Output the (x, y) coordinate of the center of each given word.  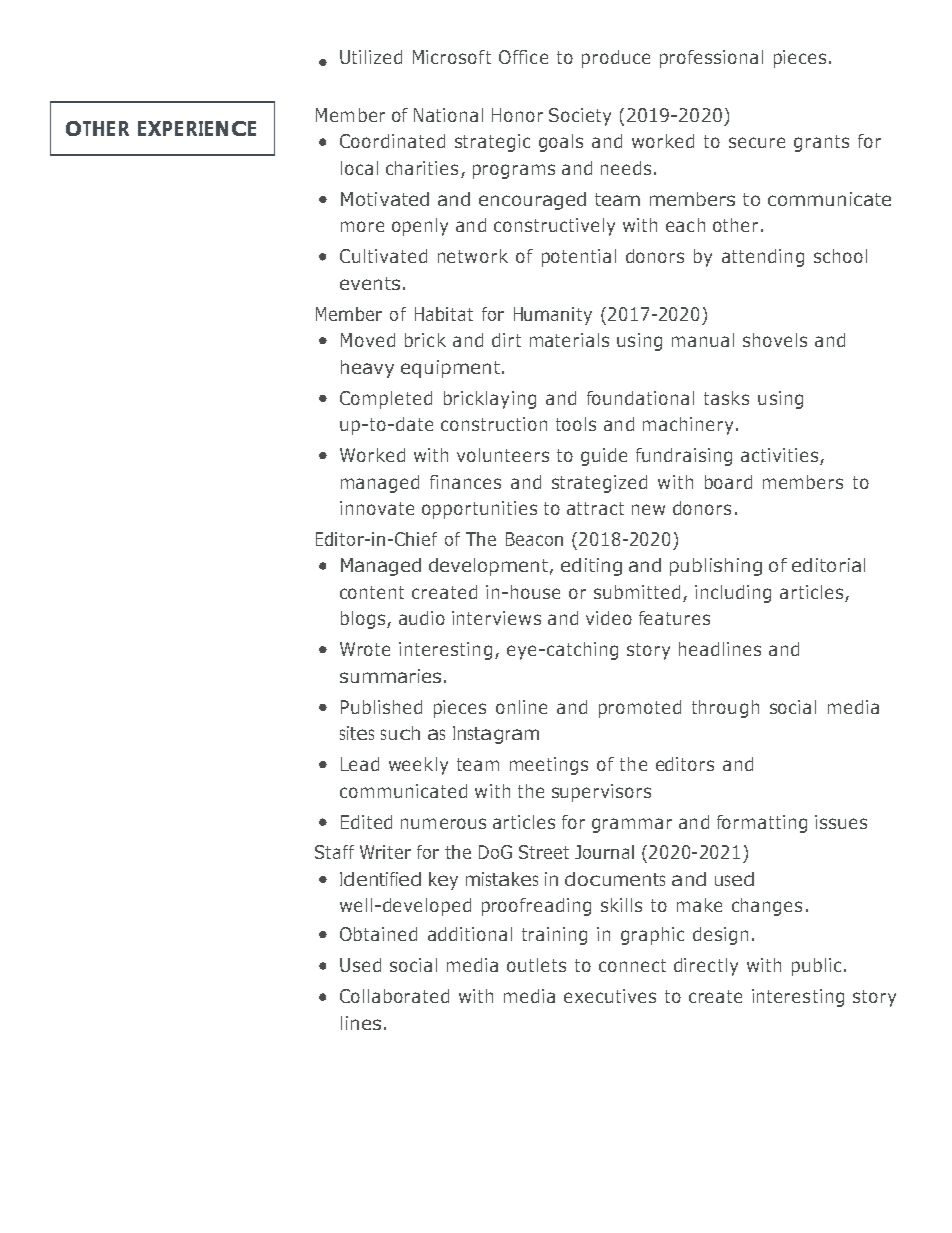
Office (523, 57)
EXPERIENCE (197, 128)
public (816, 967)
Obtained (378, 934)
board (728, 482)
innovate (377, 508)
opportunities (479, 510)
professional (711, 59)
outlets (536, 965)
